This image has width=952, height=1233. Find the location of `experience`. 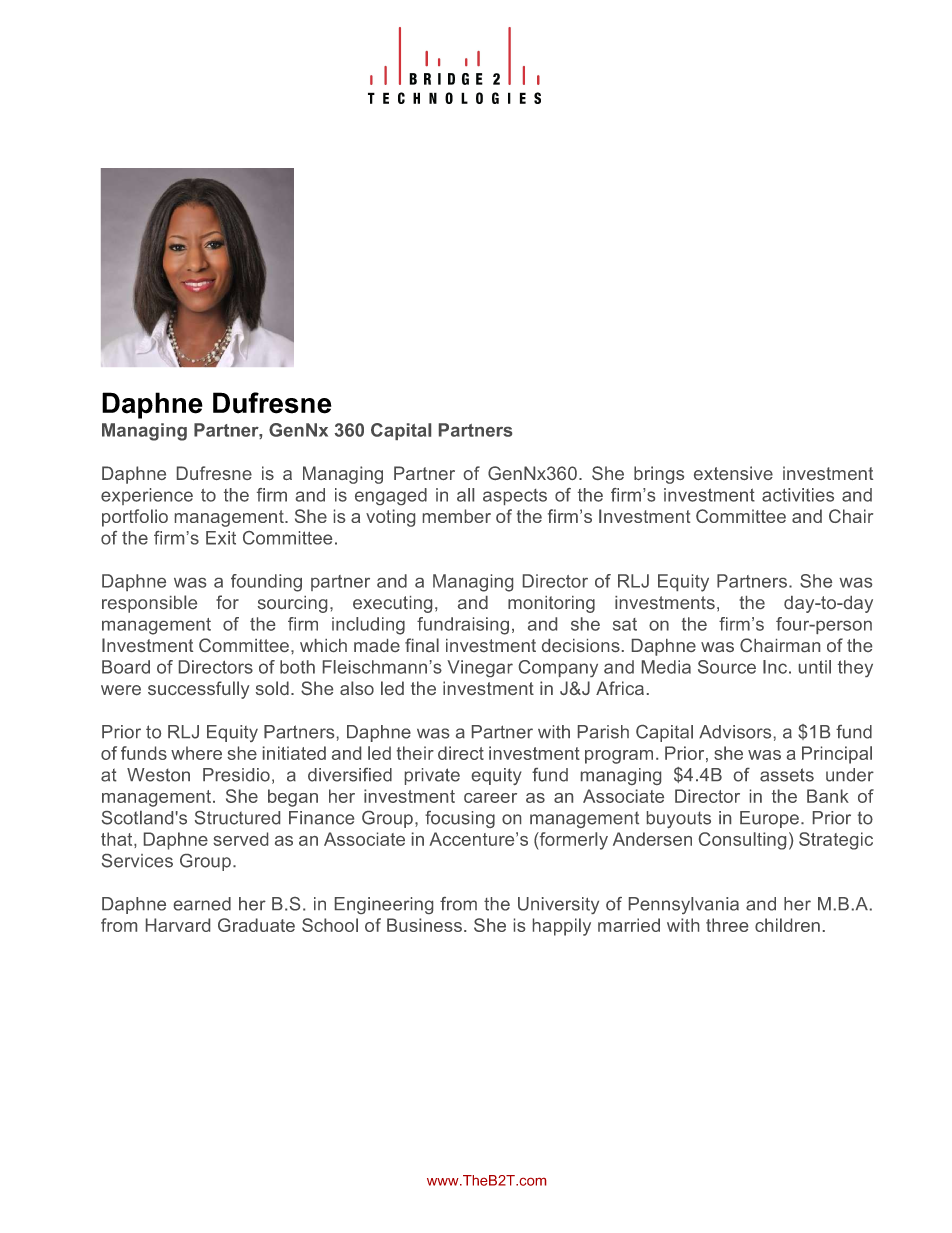

experience is located at coordinates (147, 496).
